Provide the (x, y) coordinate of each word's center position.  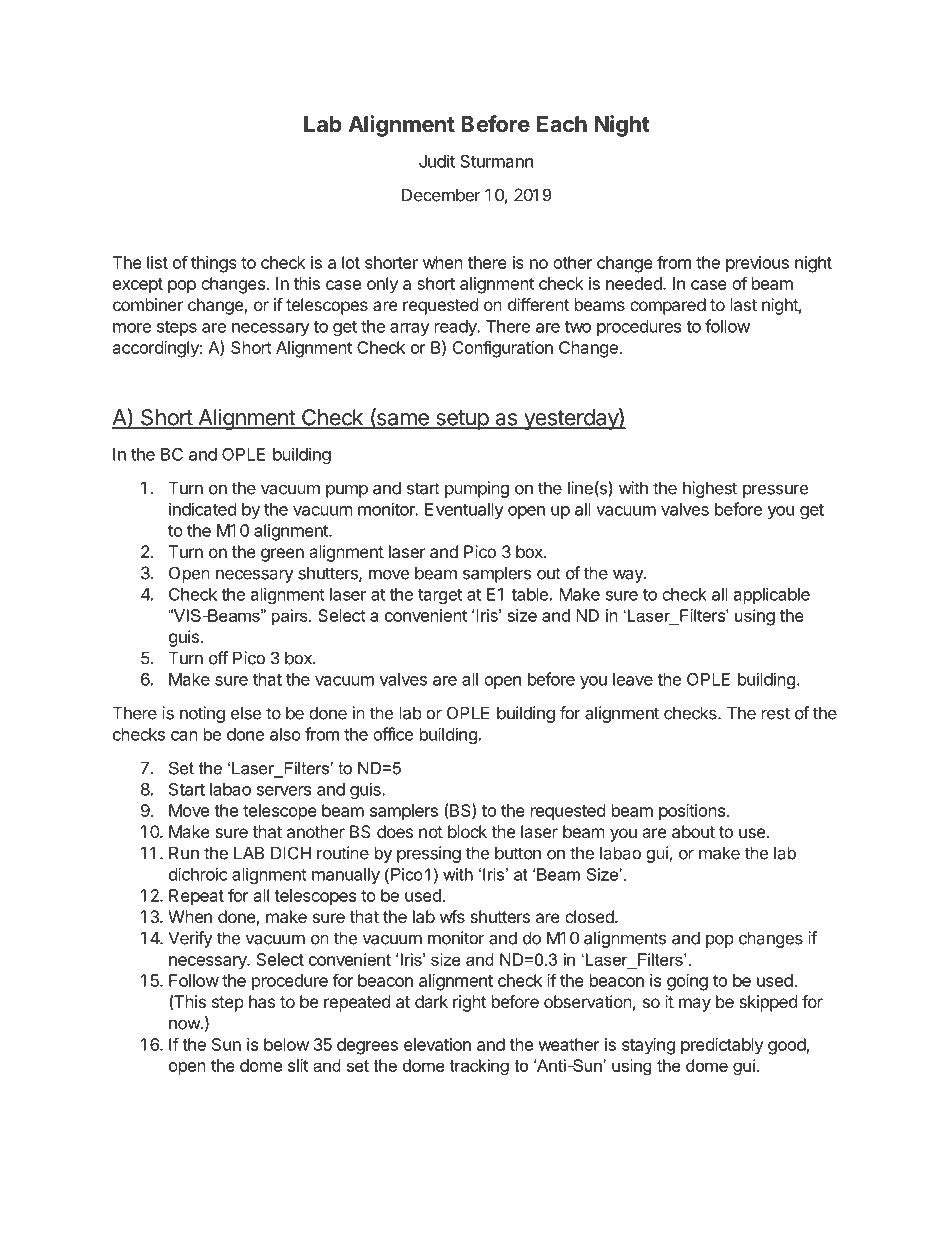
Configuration (502, 349)
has (262, 1001)
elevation (437, 1044)
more (132, 328)
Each (562, 124)
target (440, 596)
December (441, 195)
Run (184, 853)
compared (668, 306)
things (214, 264)
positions (693, 812)
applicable (772, 595)
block (467, 831)
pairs (291, 617)
